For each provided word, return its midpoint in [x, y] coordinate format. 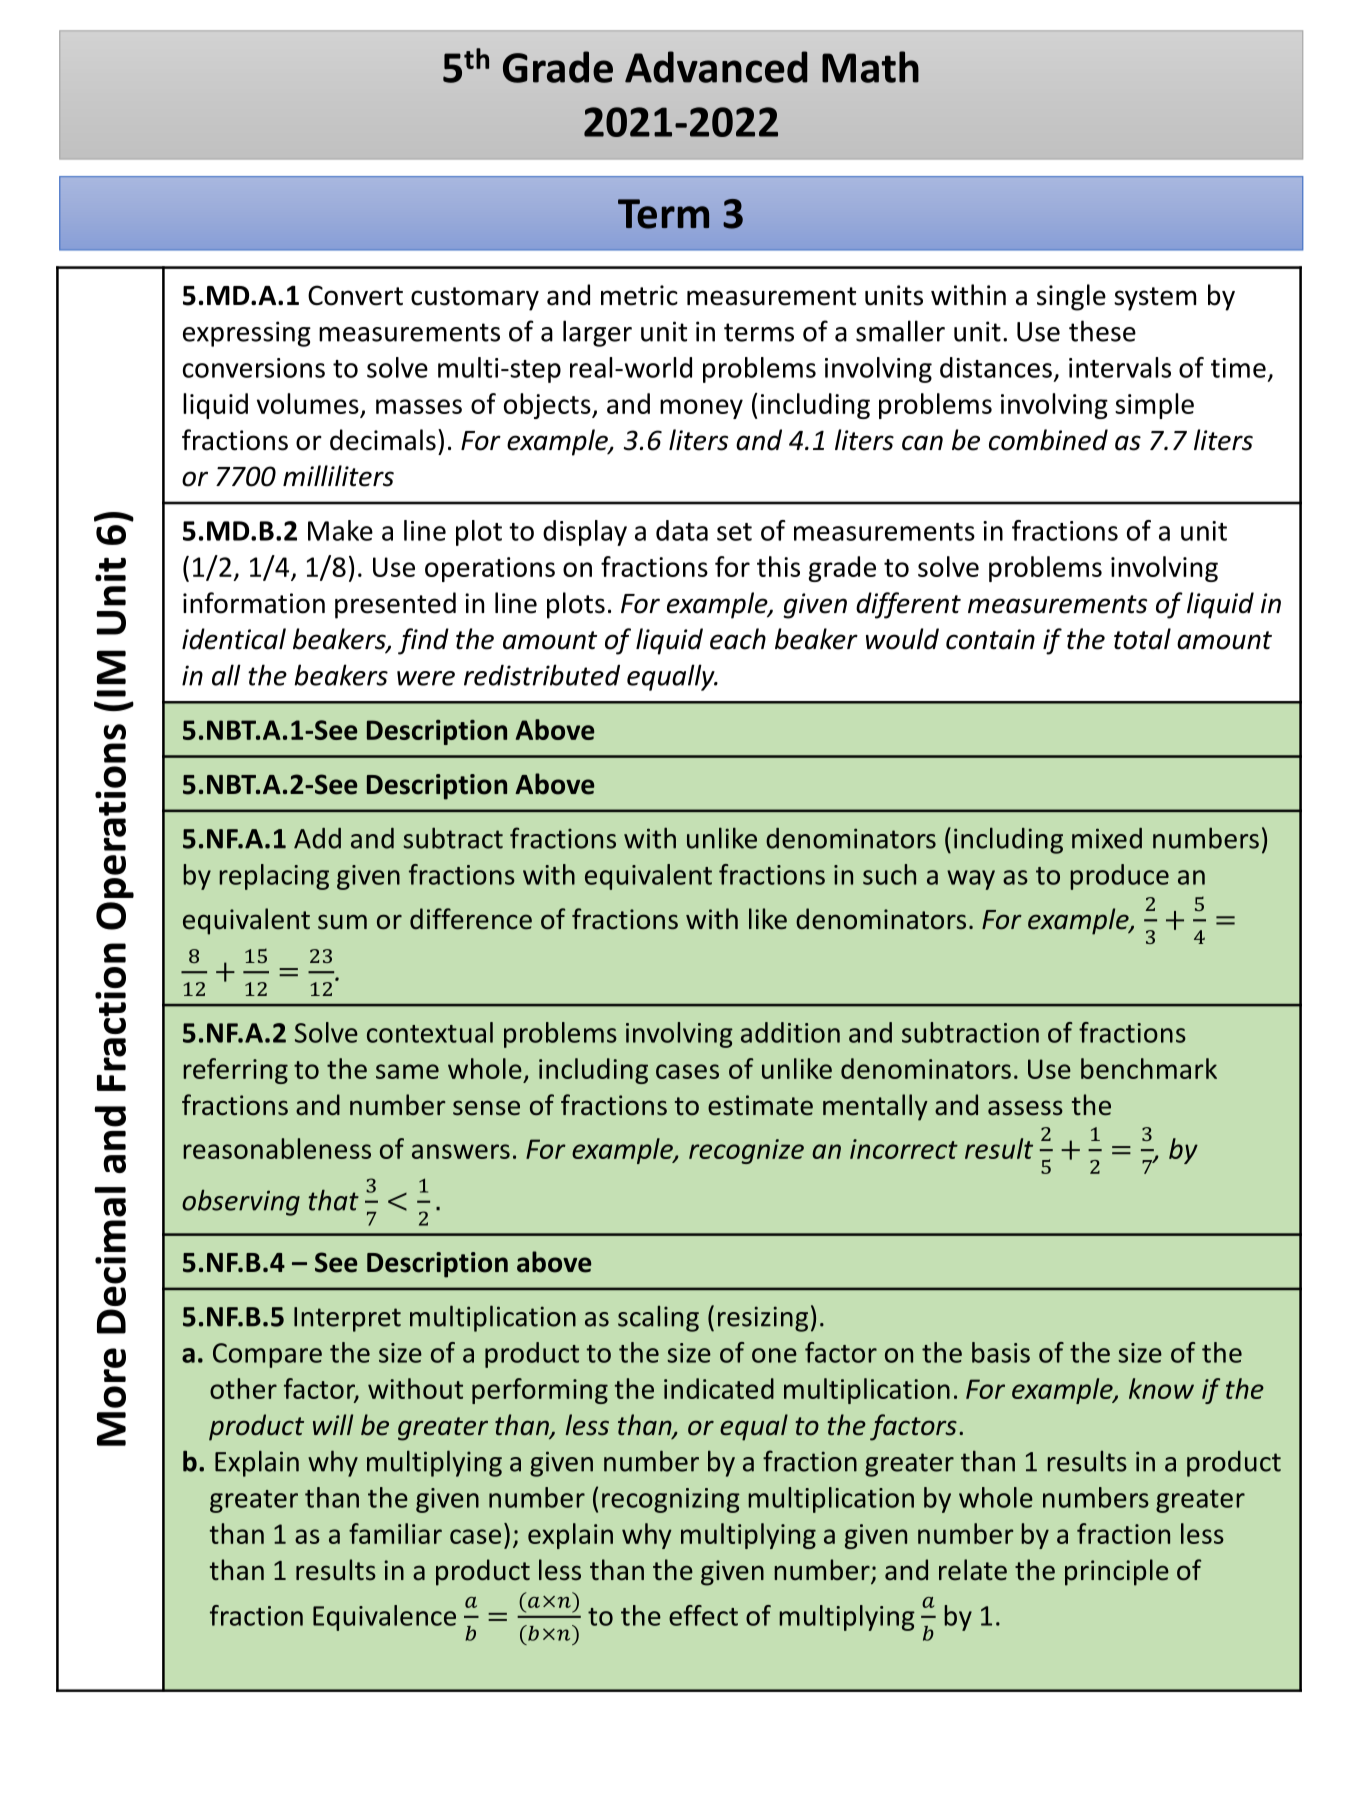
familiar [395, 1533]
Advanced [716, 67]
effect [703, 1615]
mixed [1107, 838]
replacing [274, 877]
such [889, 874]
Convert [355, 295]
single [1071, 297]
